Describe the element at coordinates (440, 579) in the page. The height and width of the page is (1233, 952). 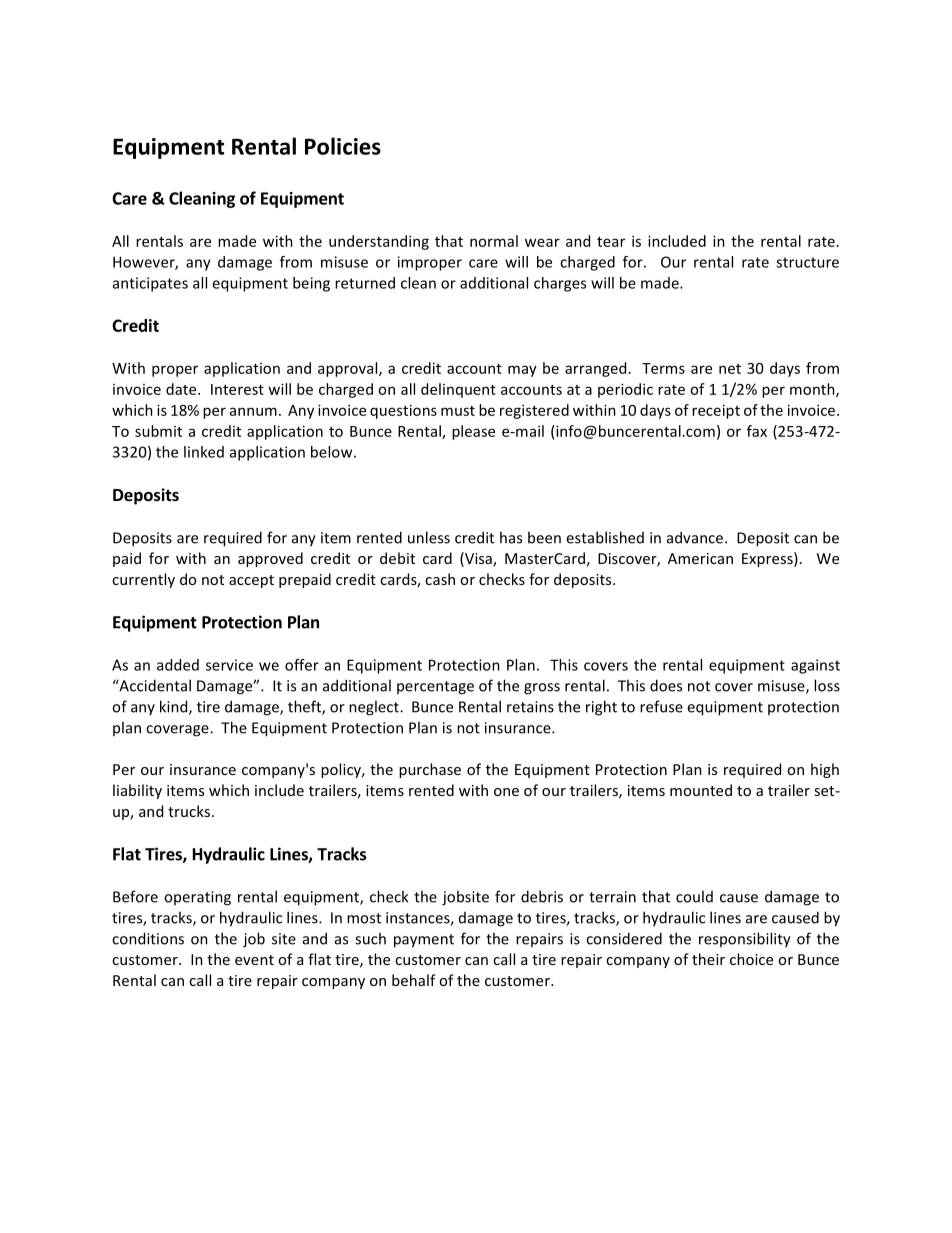
I see `cash` at that location.
